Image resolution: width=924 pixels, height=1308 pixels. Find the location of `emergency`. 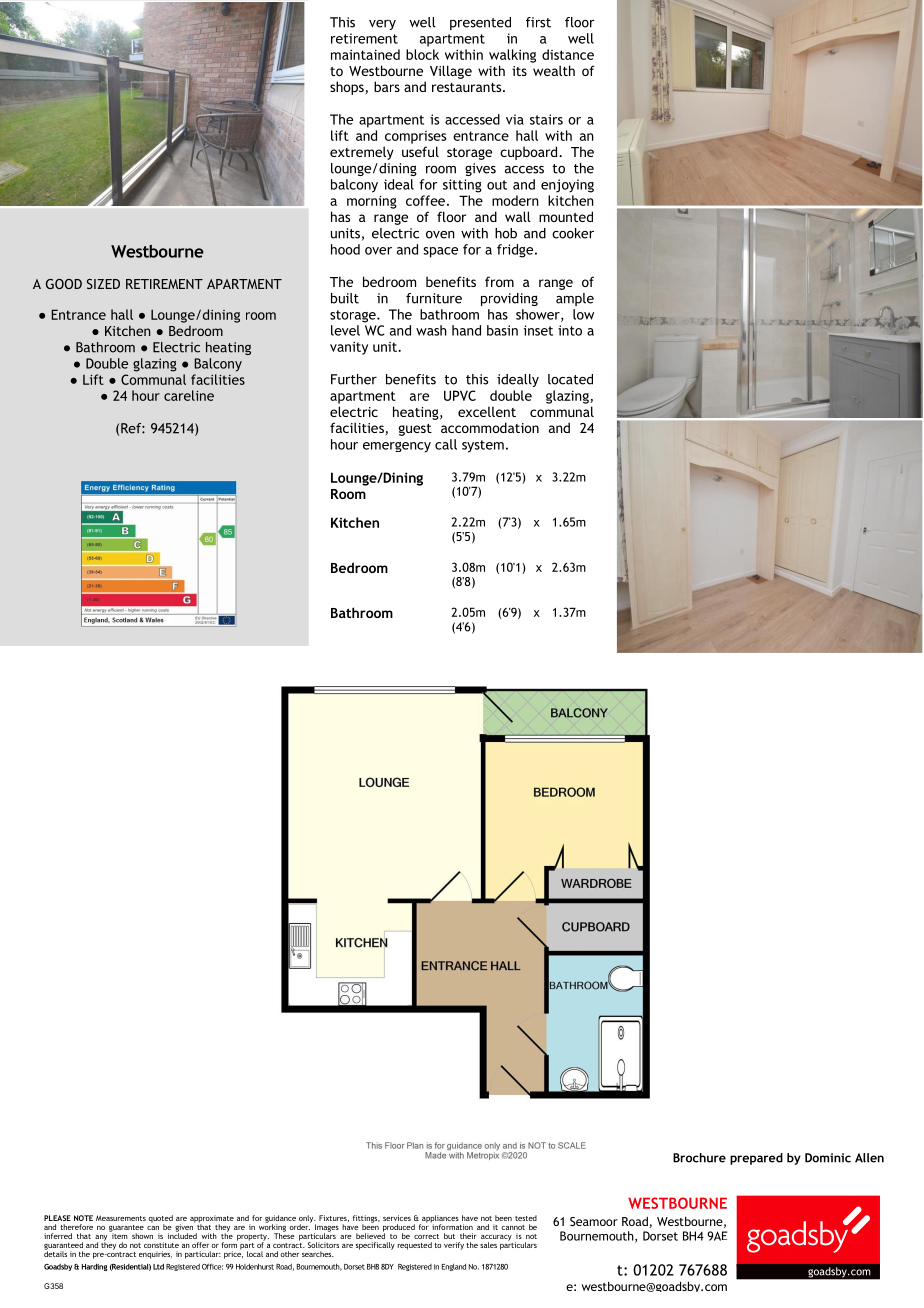

emergency is located at coordinates (397, 447).
